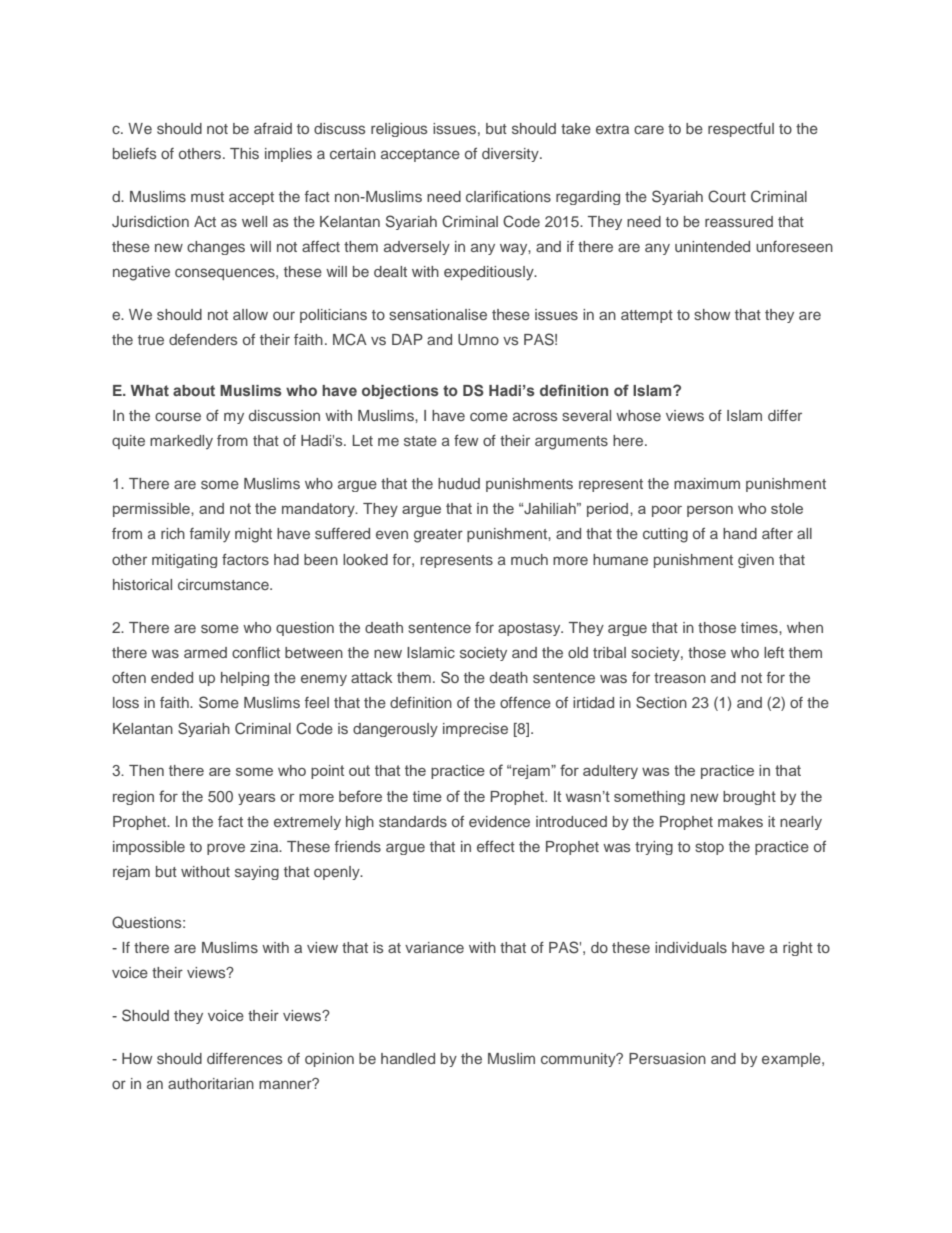 The width and height of the screenshot is (952, 1233). What do you see at coordinates (224, 584) in the screenshot?
I see `circumstance` at bounding box center [224, 584].
